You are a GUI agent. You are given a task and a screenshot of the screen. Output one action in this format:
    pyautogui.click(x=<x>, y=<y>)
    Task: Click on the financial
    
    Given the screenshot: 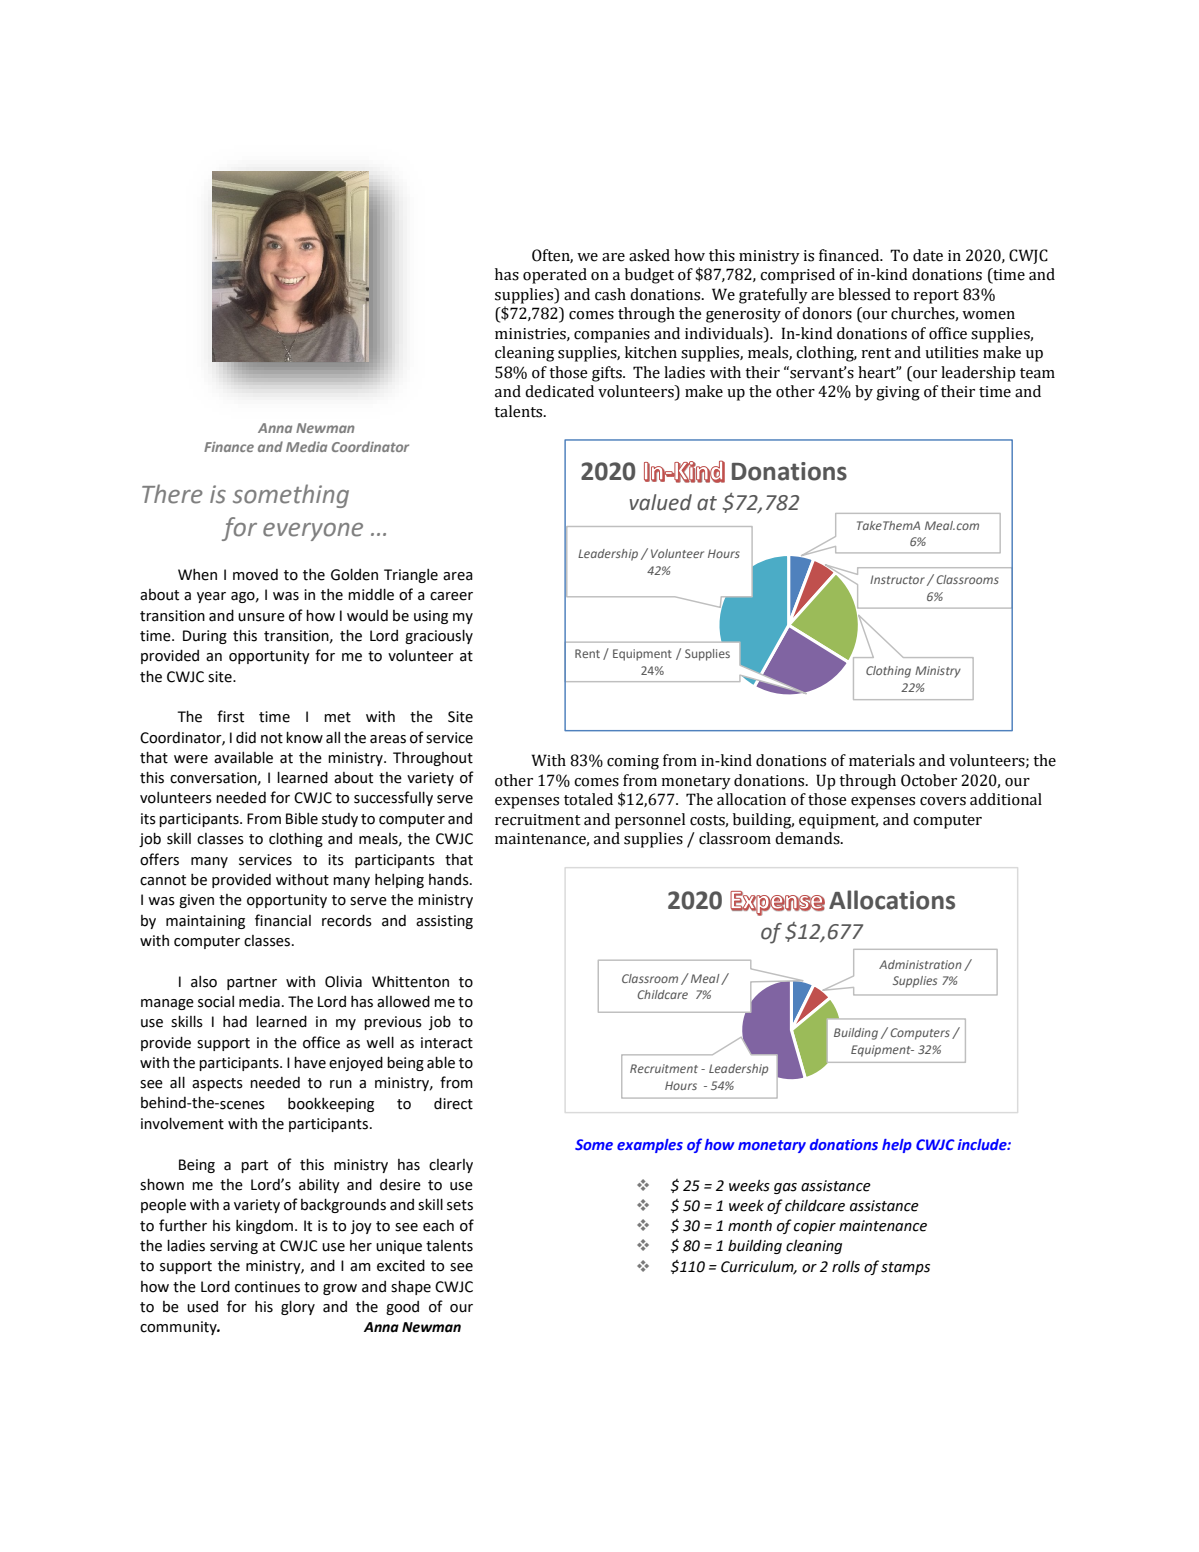 What is the action you would take?
    pyautogui.click(x=283, y=920)
